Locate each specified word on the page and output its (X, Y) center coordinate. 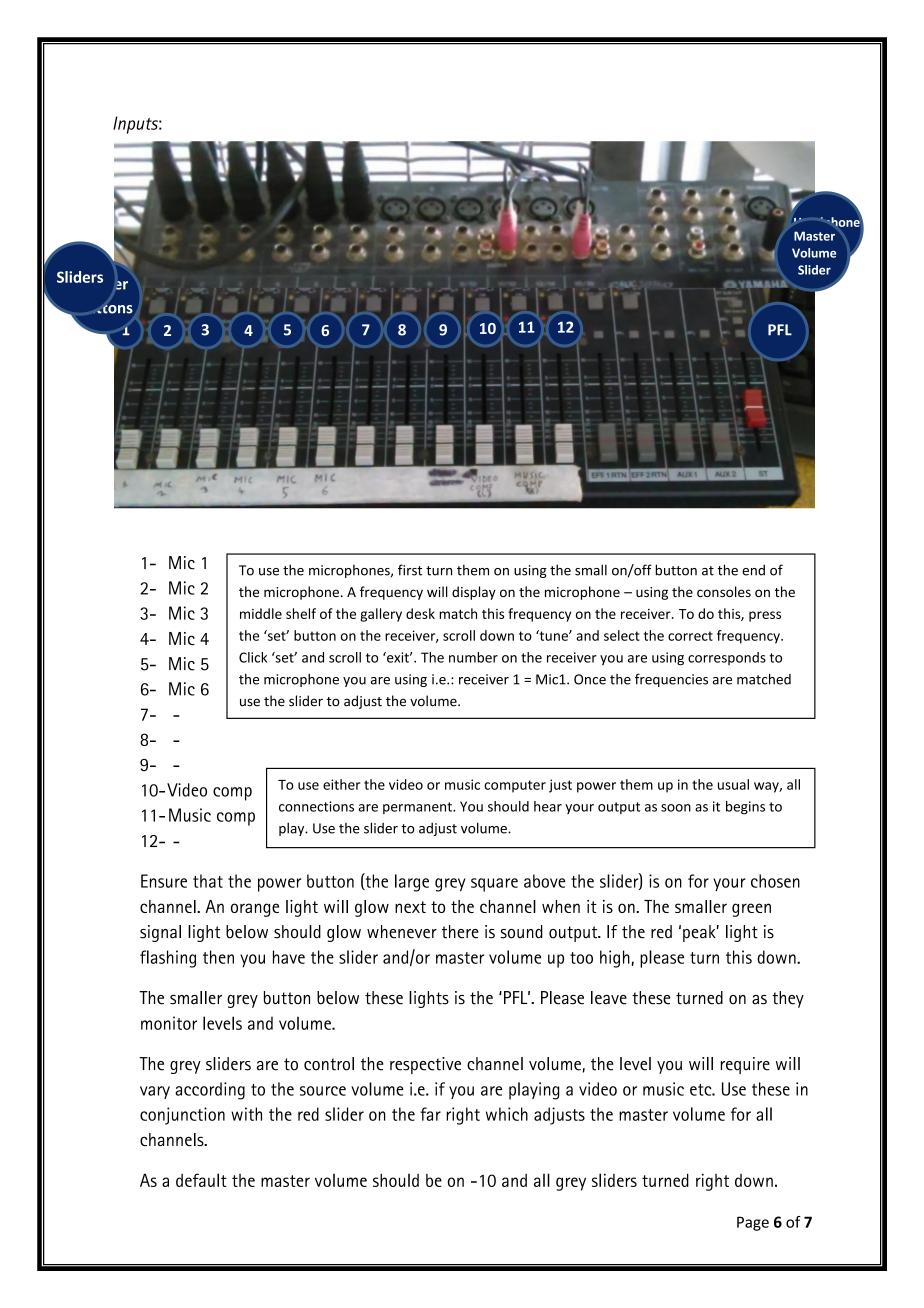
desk (420, 613)
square (494, 885)
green (751, 910)
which (507, 1114)
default (201, 1180)
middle (261, 613)
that (208, 881)
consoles (724, 591)
